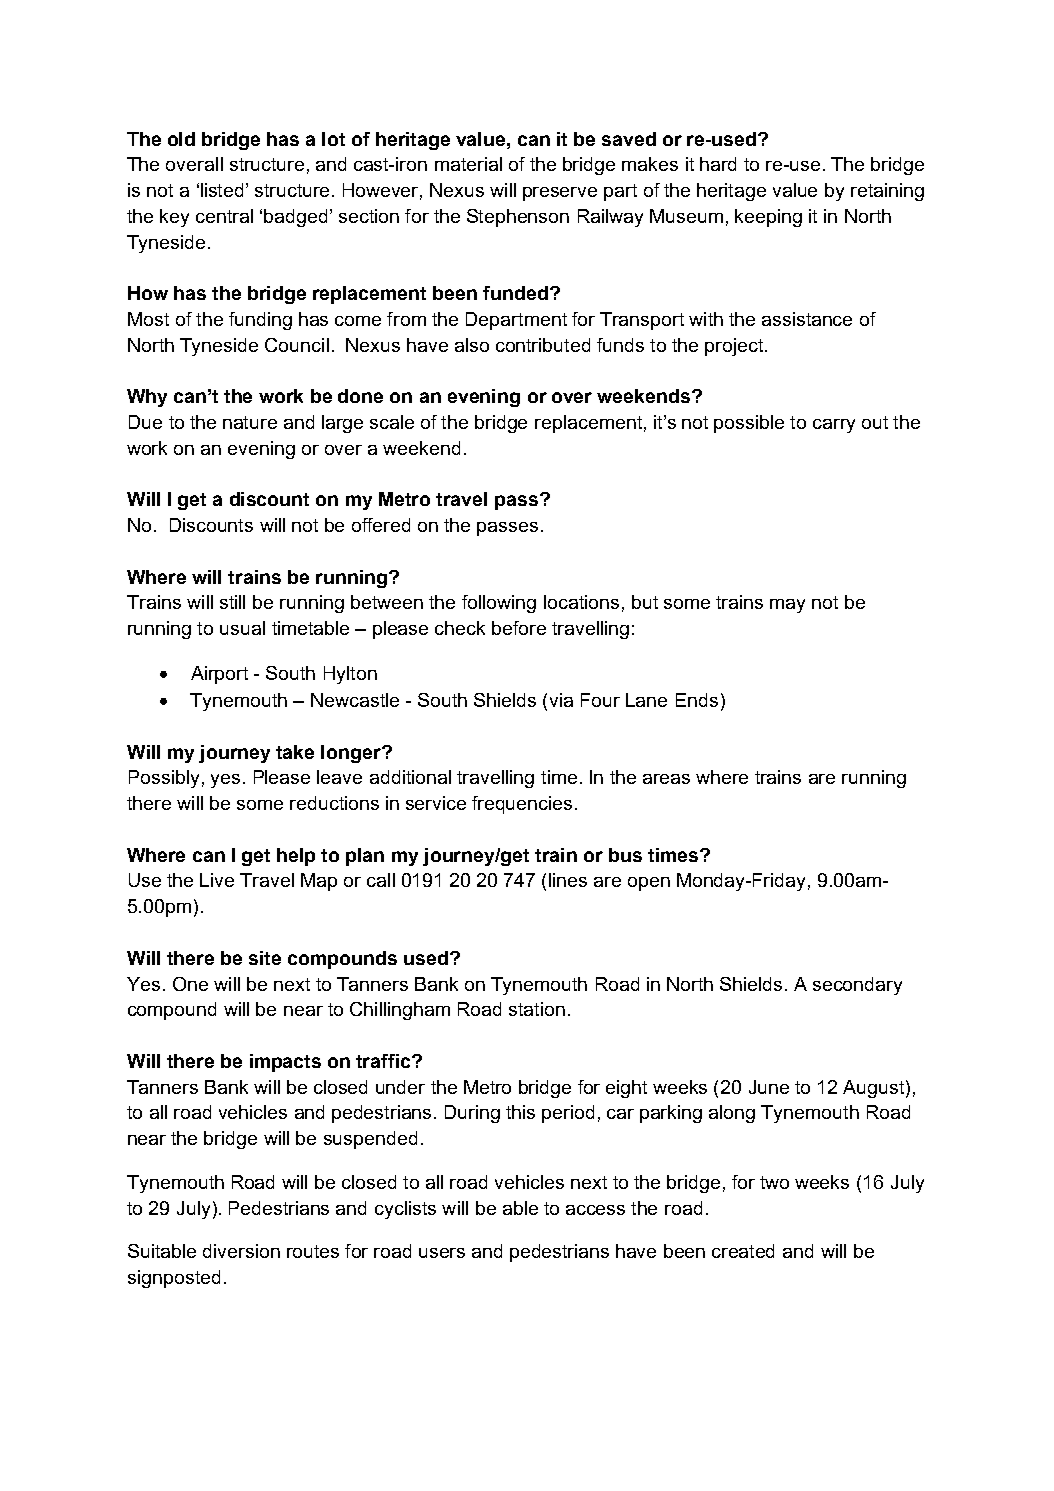  Describe the element at coordinates (468, 164) in the screenshot. I see `material` at that location.
